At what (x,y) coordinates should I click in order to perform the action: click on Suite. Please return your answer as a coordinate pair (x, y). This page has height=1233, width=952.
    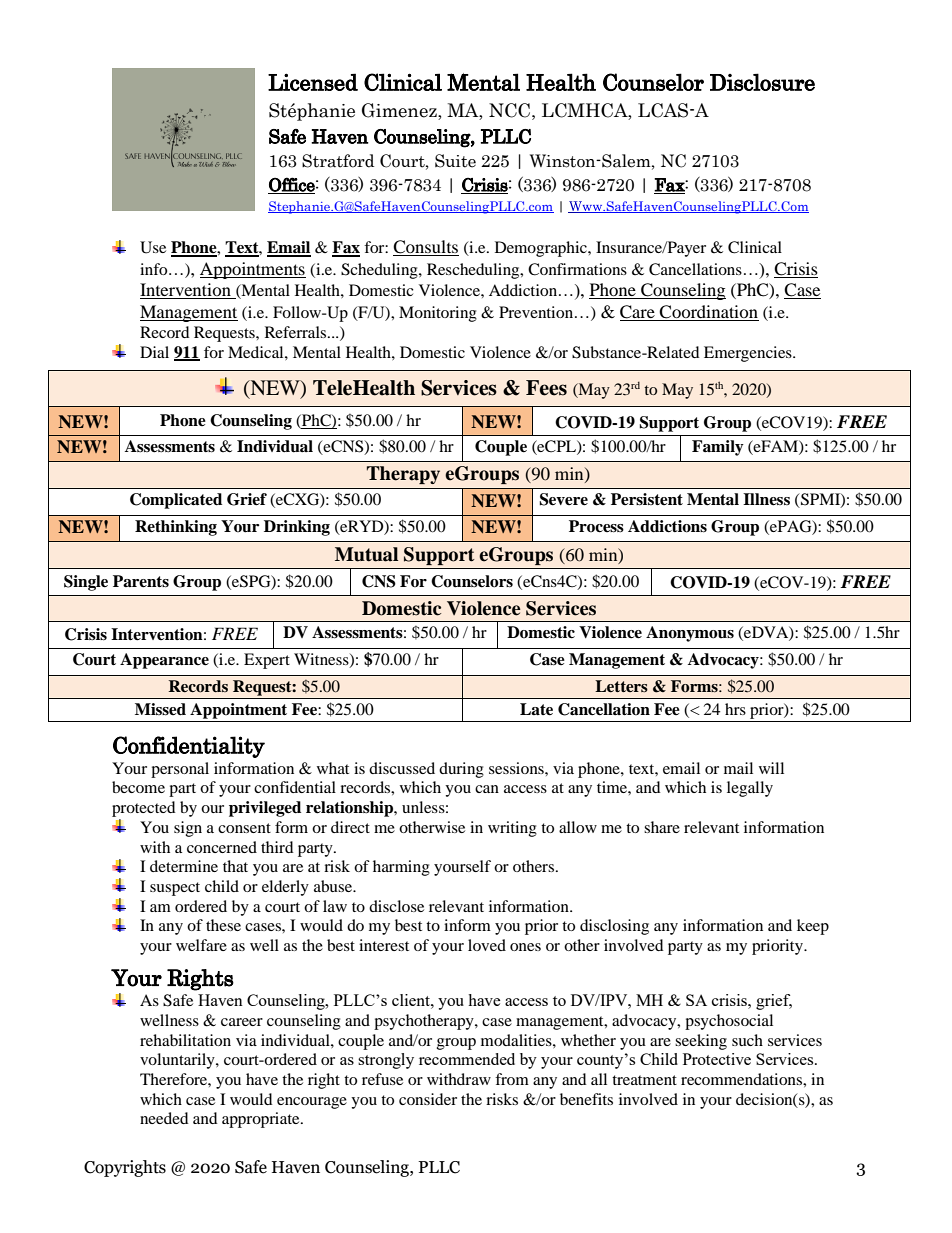
    Looking at the image, I should click on (455, 161).
